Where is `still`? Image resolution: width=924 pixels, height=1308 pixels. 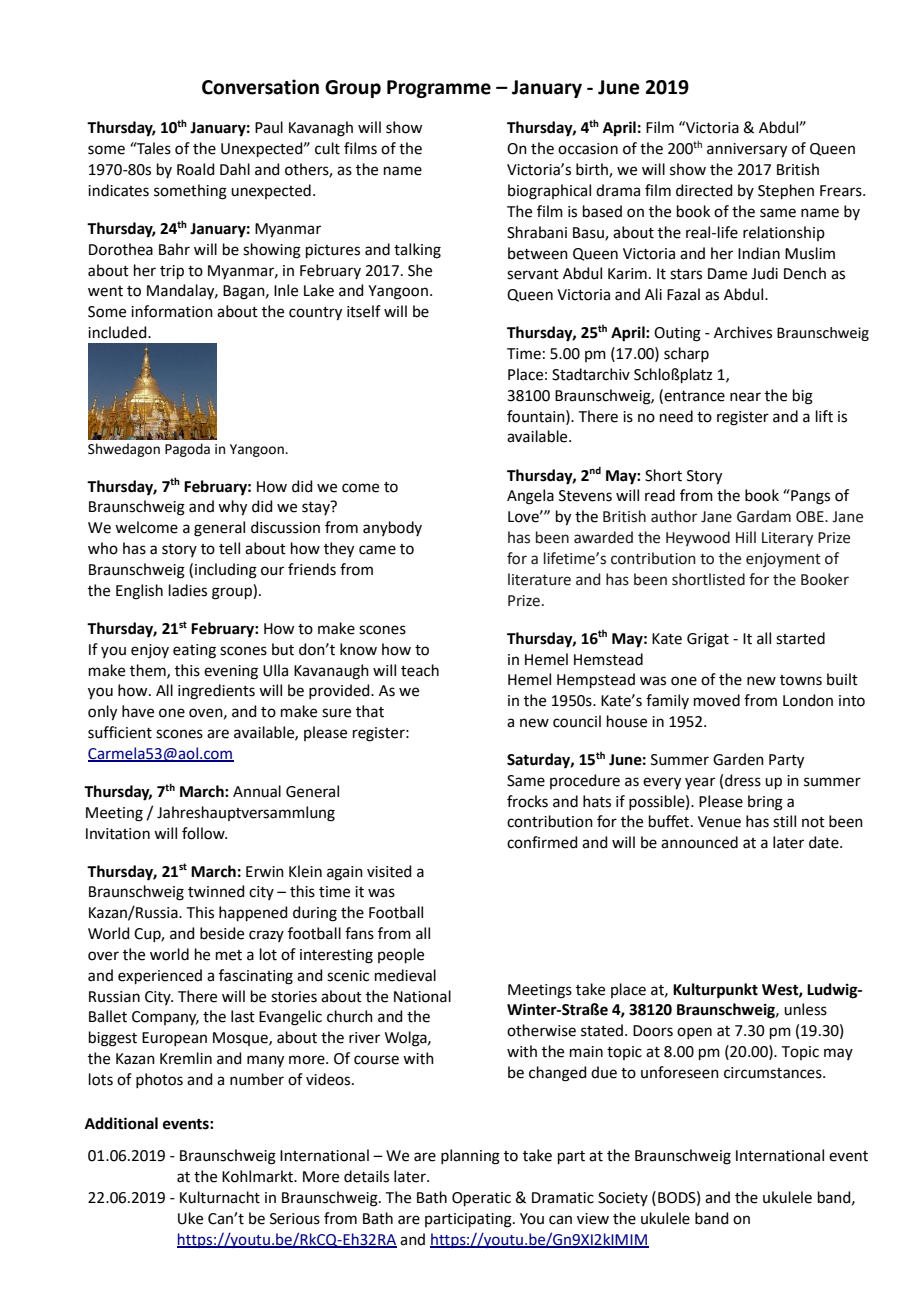 still is located at coordinates (784, 821).
